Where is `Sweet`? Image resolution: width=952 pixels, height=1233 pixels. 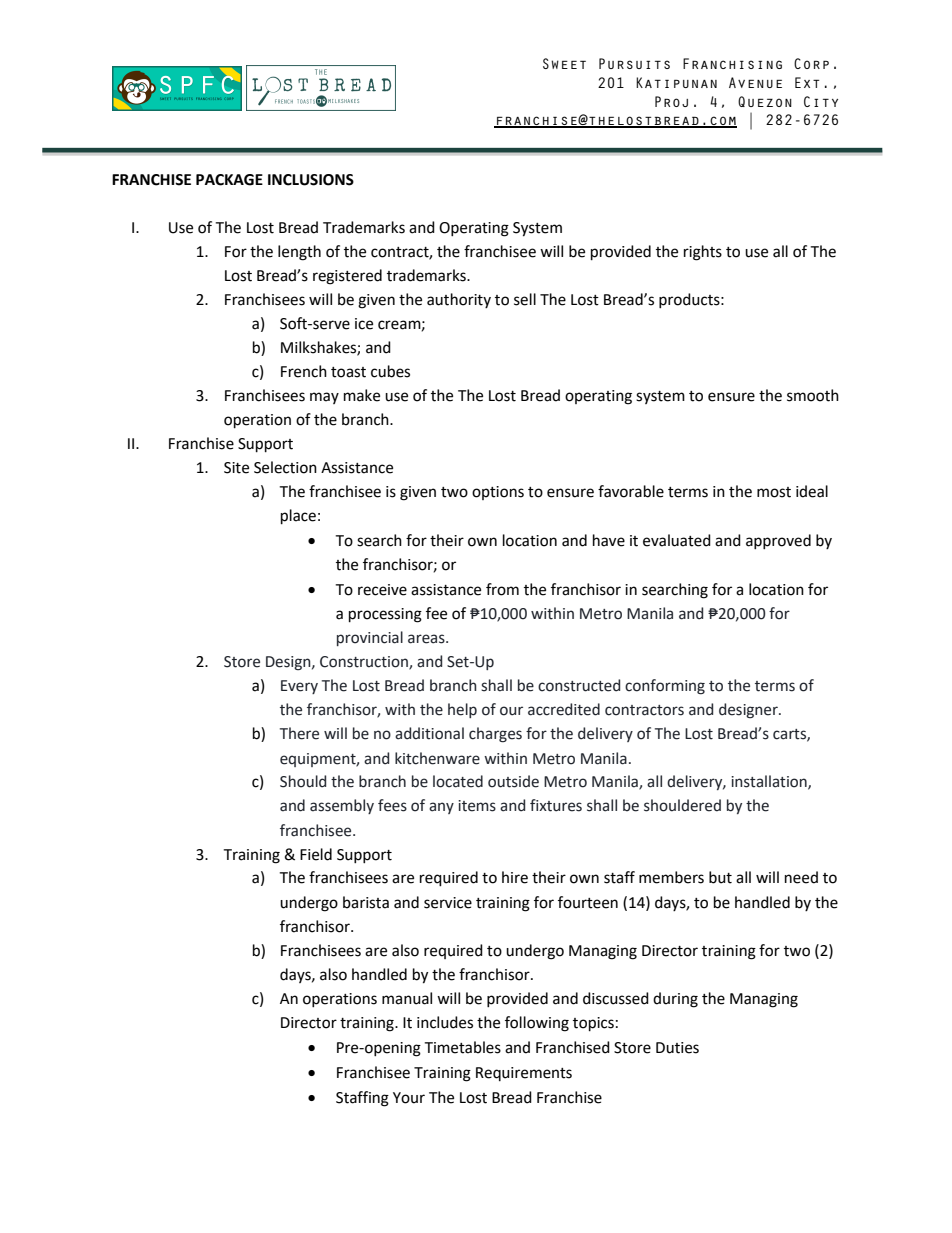
Sweet is located at coordinates (564, 63).
